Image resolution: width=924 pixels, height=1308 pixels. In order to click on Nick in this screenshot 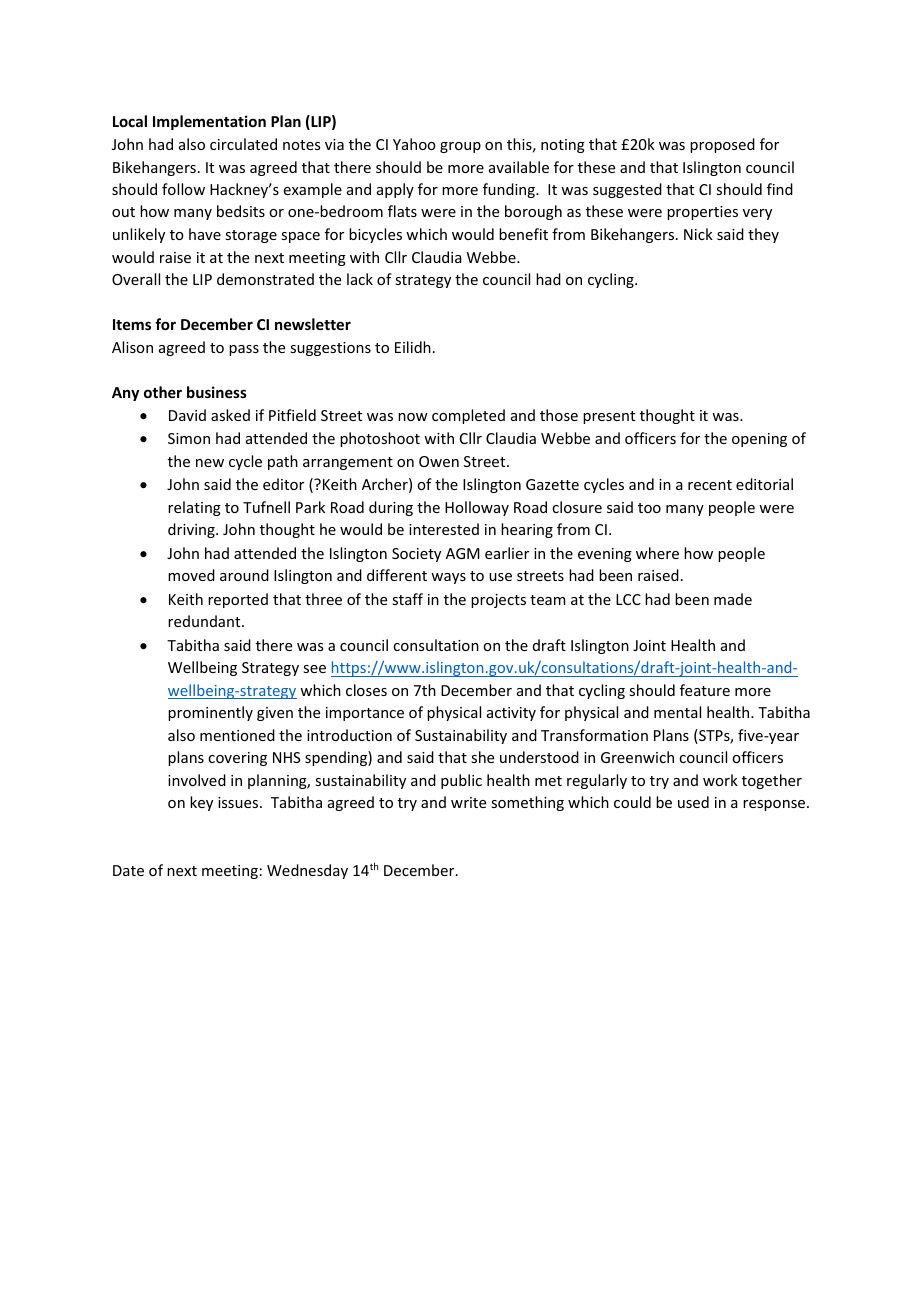, I will do `click(698, 234)`.
